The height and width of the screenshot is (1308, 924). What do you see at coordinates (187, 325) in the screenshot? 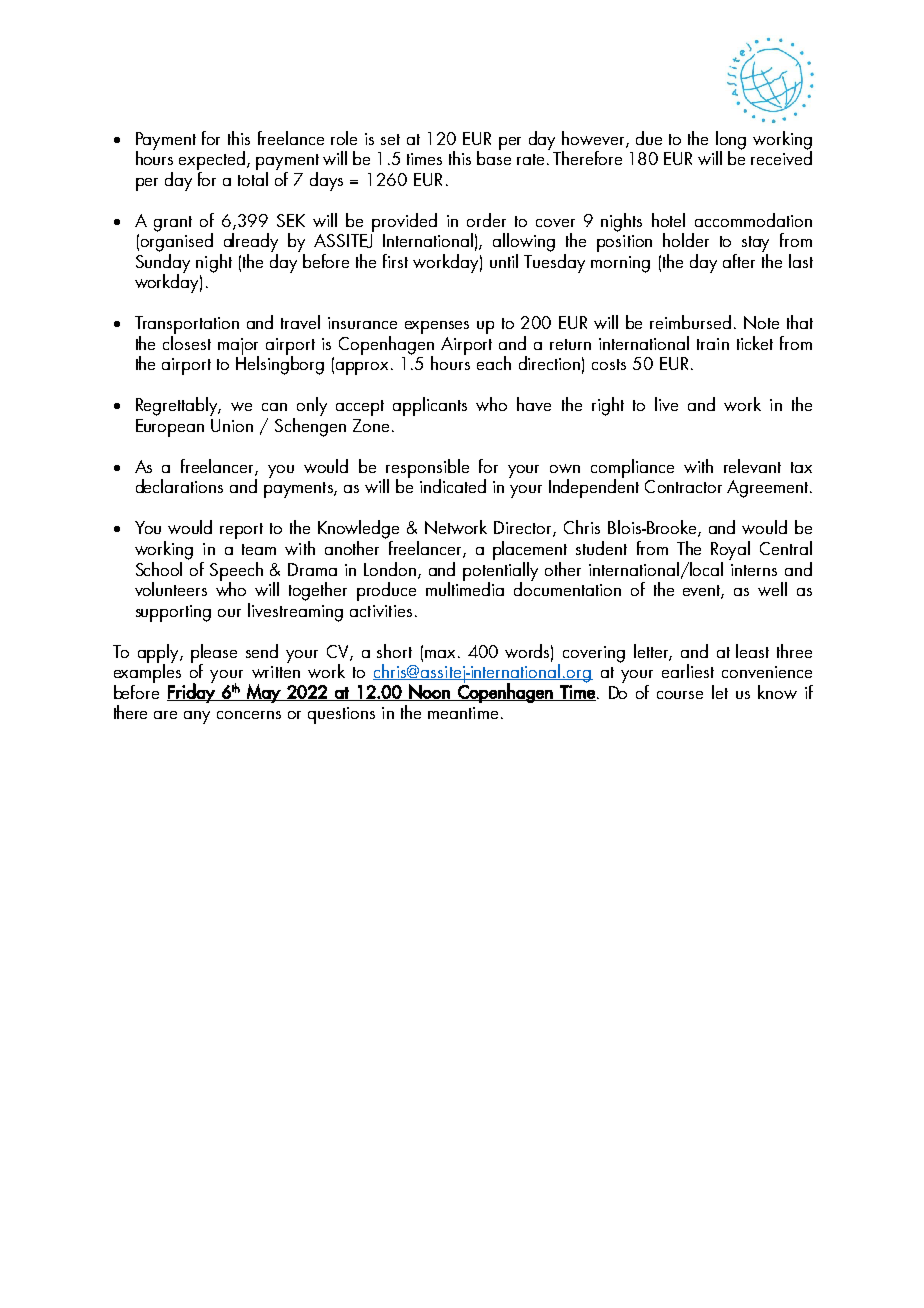
I see `Transportation` at bounding box center [187, 325].
